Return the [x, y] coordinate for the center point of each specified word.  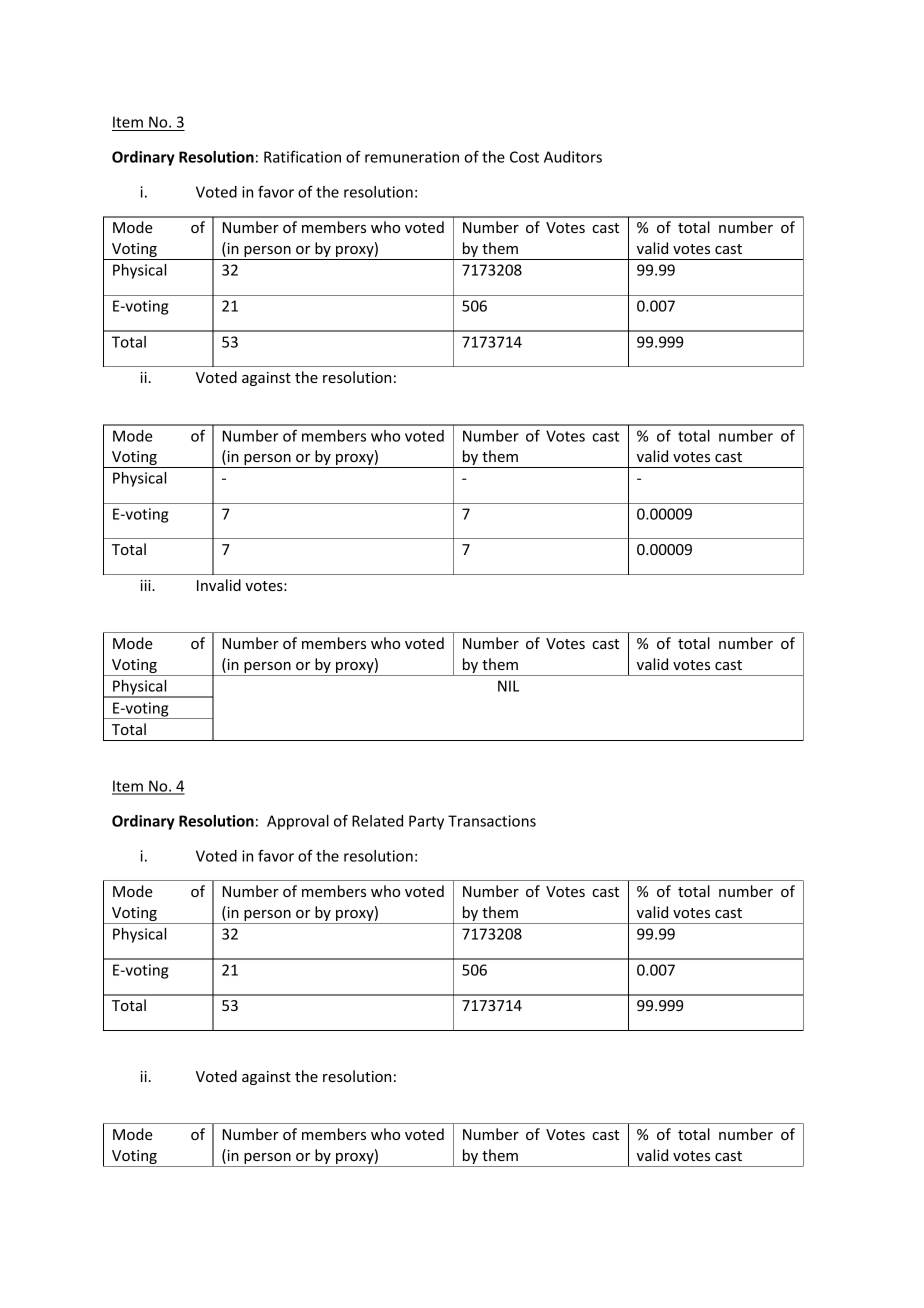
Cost [524, 157]
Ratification [302, 157]
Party [426, 822]
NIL [508, 686]
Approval [298, 822]
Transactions [492, 821]
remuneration [412, 157]
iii [146, 585]
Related [377, 821]
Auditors [573, 157]
